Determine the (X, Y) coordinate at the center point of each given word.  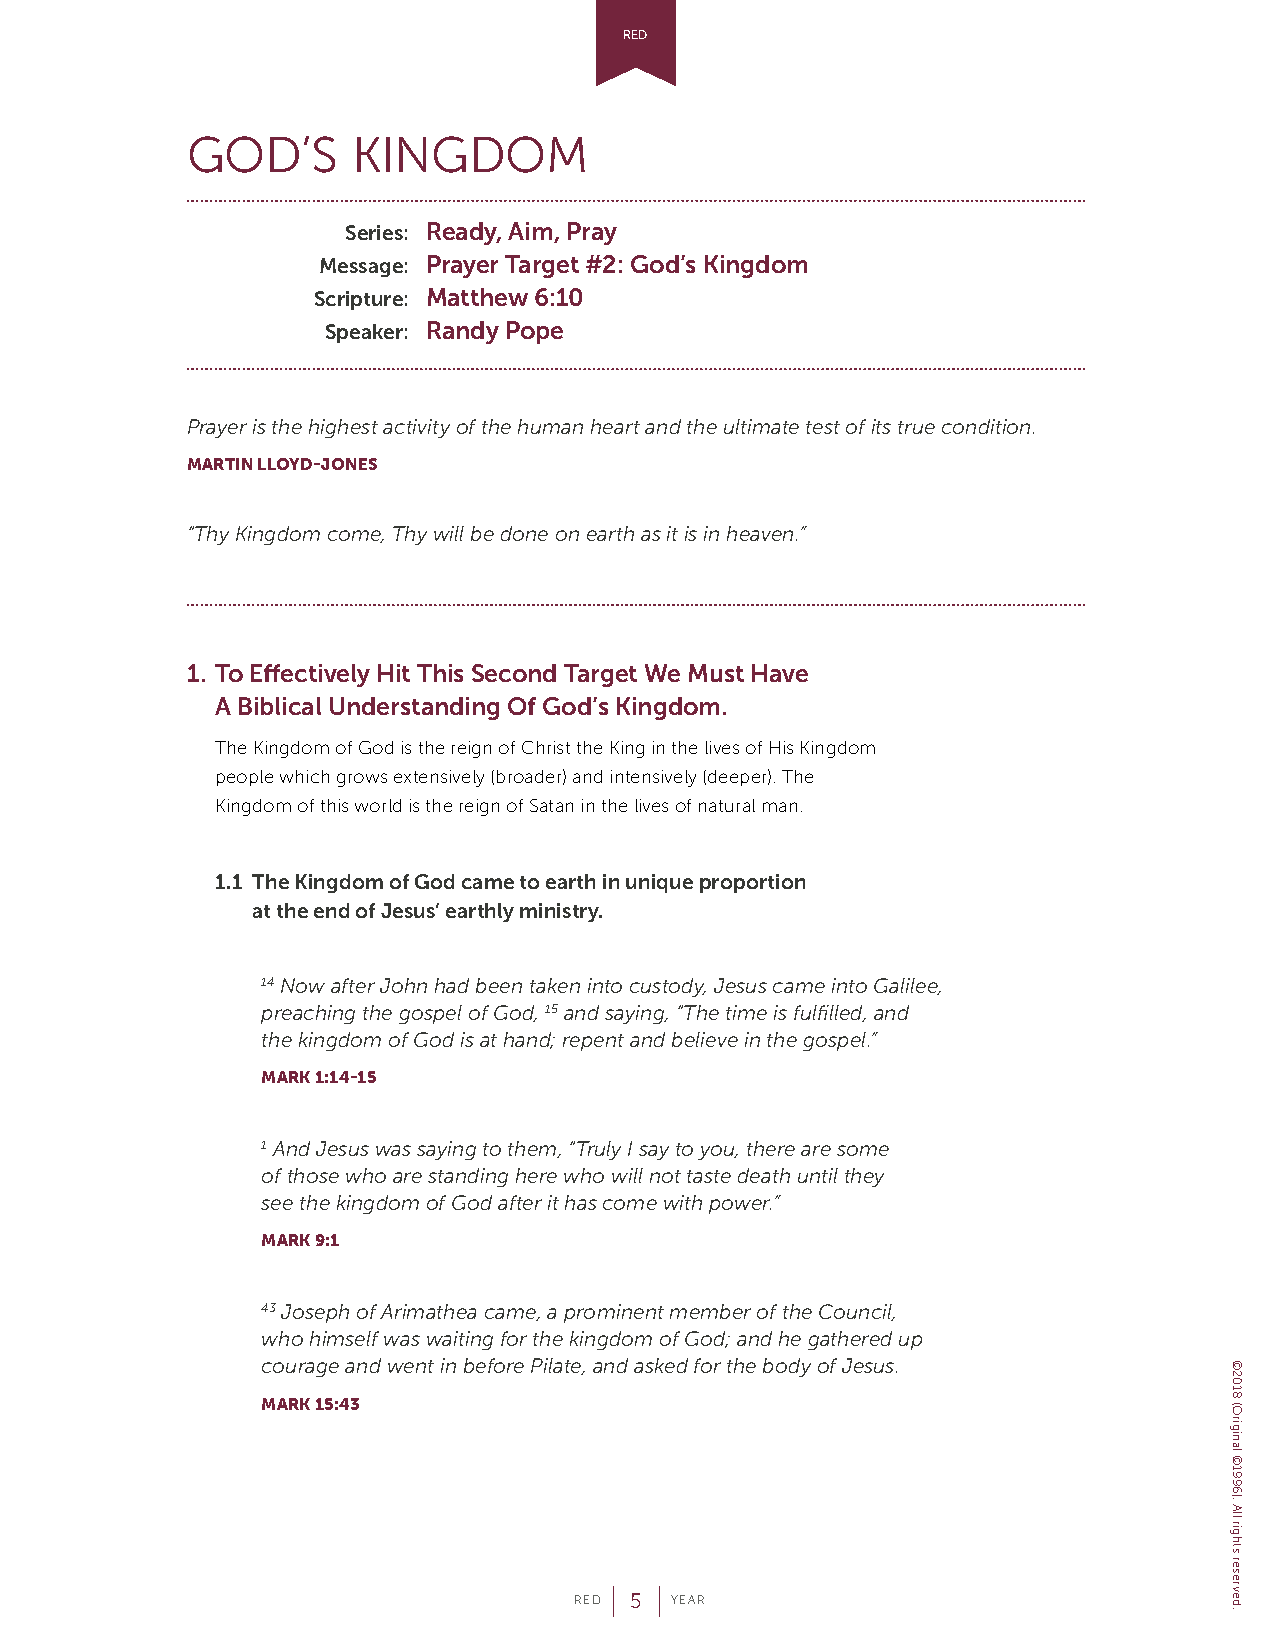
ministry (561, 912)
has (581, 1202)
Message (361, 267)
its (881, 426)
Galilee (907, 986)
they (864, 1177)
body (787, 1367)
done (524, 533)
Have (780, 673)
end (331, 910)
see (277, 1204)
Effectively (310, 675)
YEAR (687, 1599)
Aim (531, 232)
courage (300, 1369)
